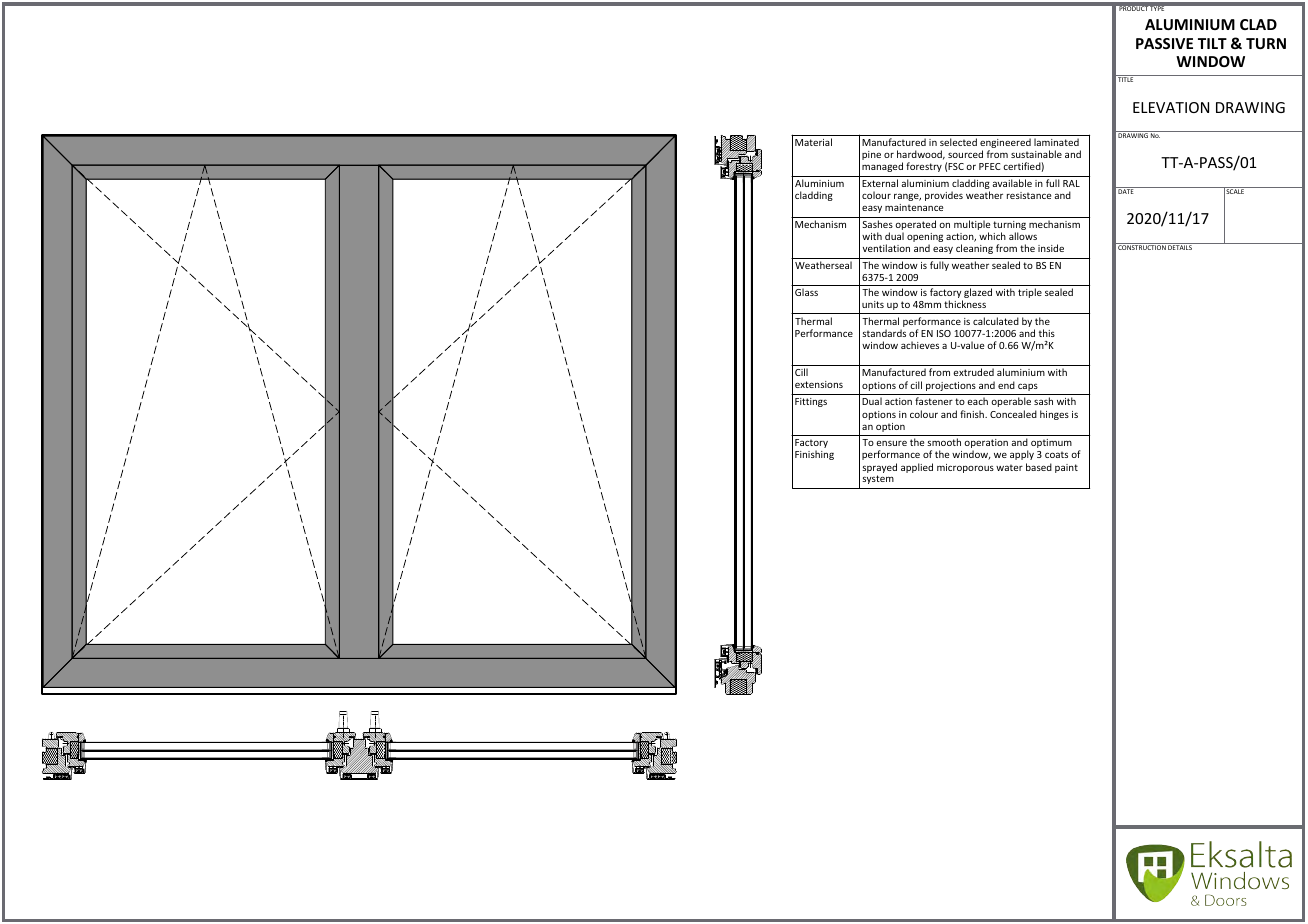 This page has height=924, width=1308. What do you see at coordinates (1030, 293) in the page?
I see `triple` at bounding box center [1030, 293].
